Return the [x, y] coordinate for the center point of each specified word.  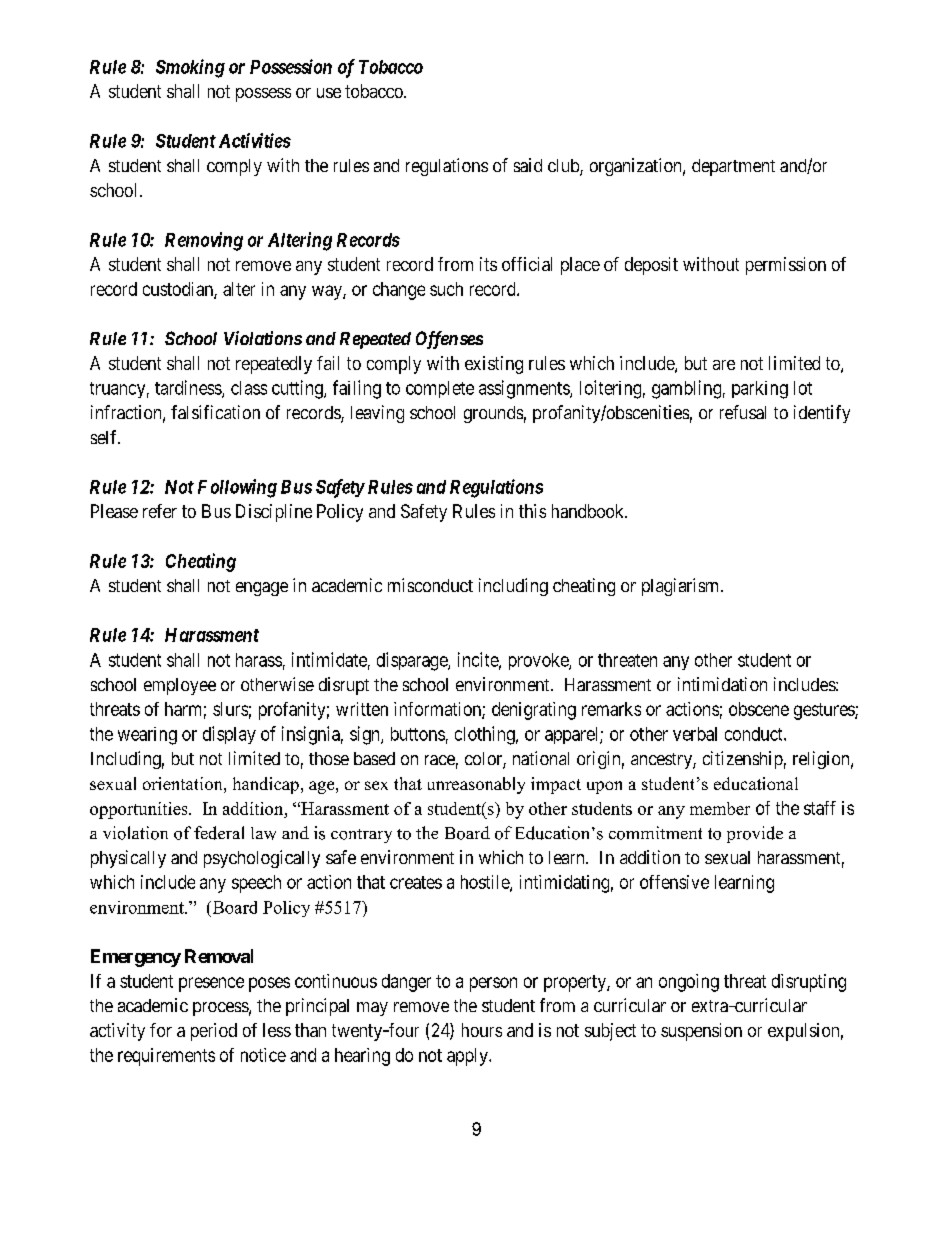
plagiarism [682, 587]
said [528, 165]
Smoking [190, 68]
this [532, 511]
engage [262, 589]
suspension [701, 1032]
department [733, 167]
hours [482, 1030]
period [214, 1032]
